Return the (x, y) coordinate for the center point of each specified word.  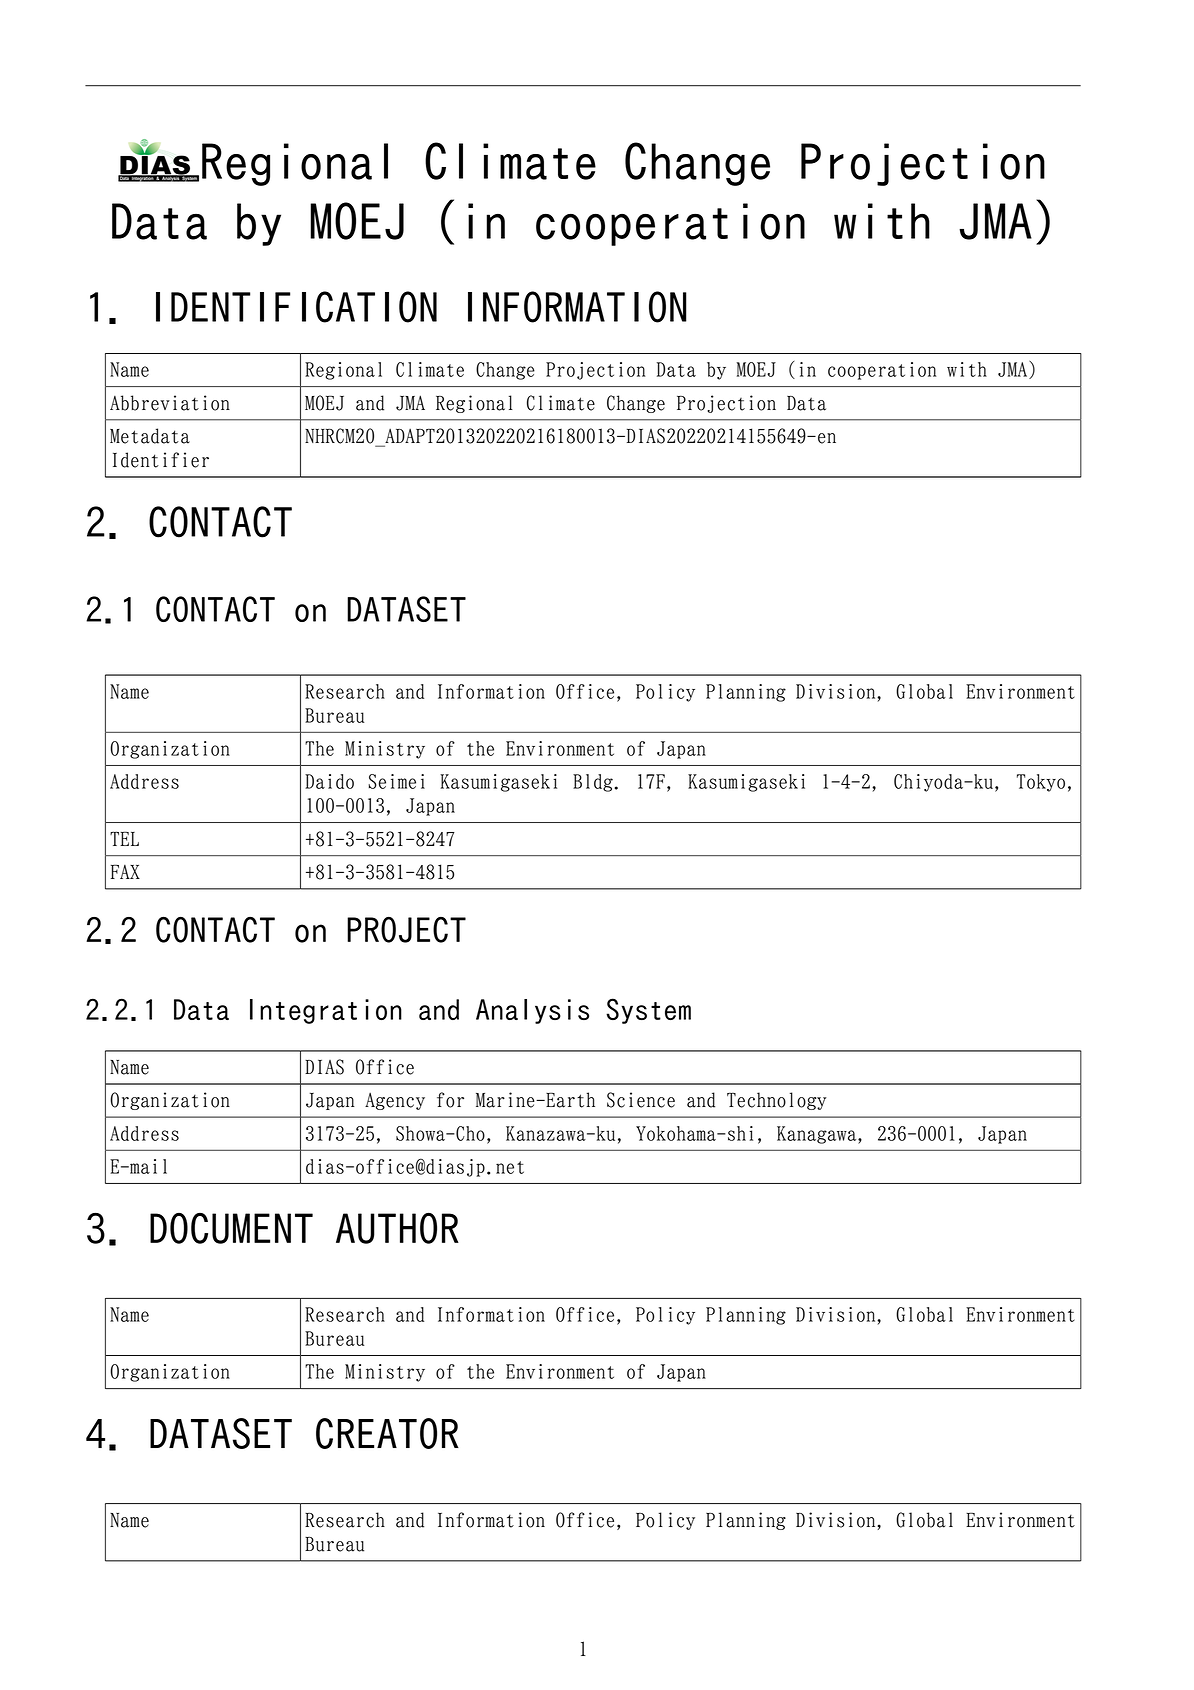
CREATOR (387, 1433)
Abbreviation (170, 403)
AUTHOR (397, 1228)
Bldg (594, 783)
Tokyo (1041, 783)
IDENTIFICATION (296, 307)
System (648, 1011)
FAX (125, 871)
